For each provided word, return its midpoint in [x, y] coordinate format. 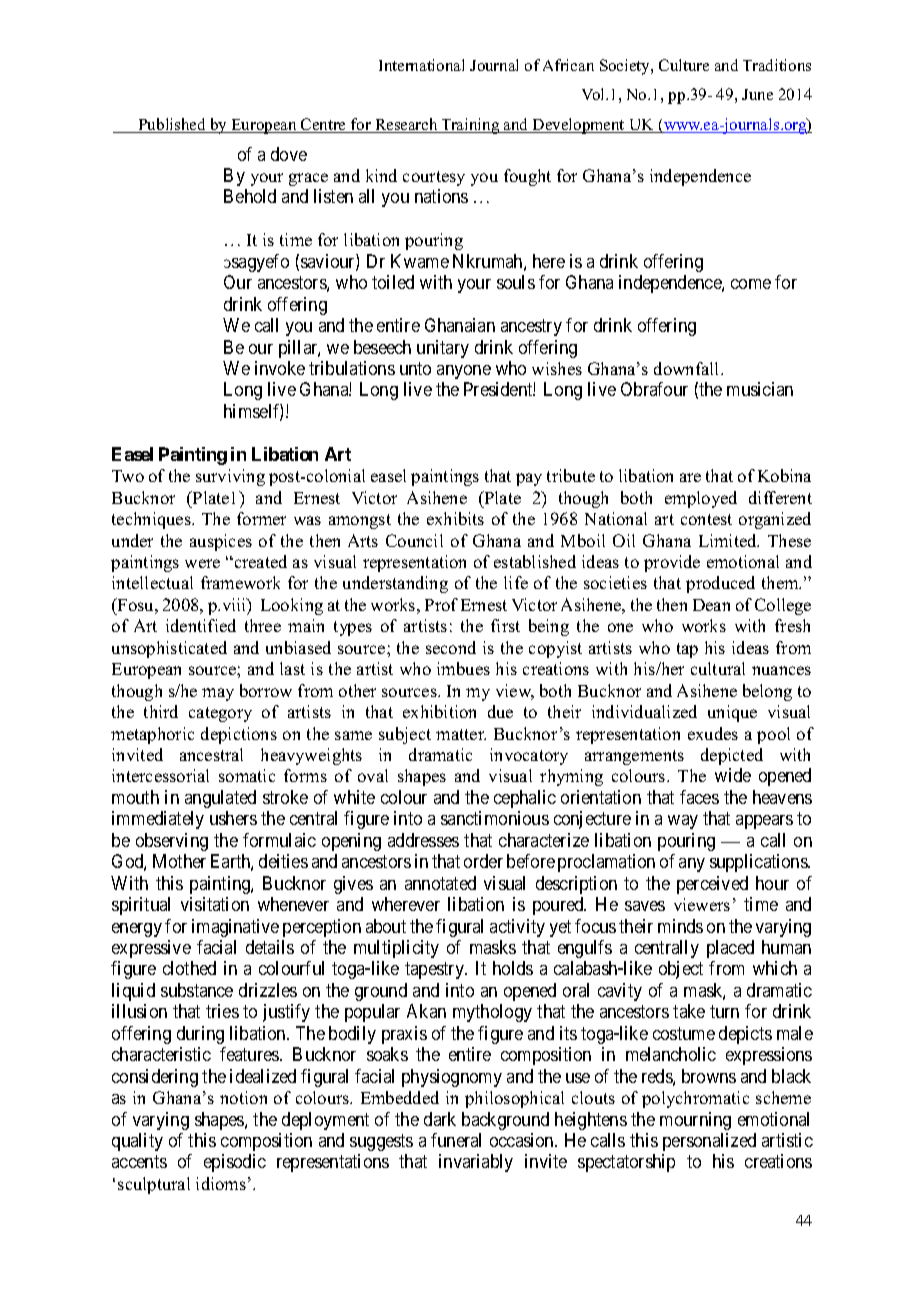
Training [470, 126]
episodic [235, 1163]
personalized [709, 1142]
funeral [456, 1140]
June [757, 94]
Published [172, 125]
